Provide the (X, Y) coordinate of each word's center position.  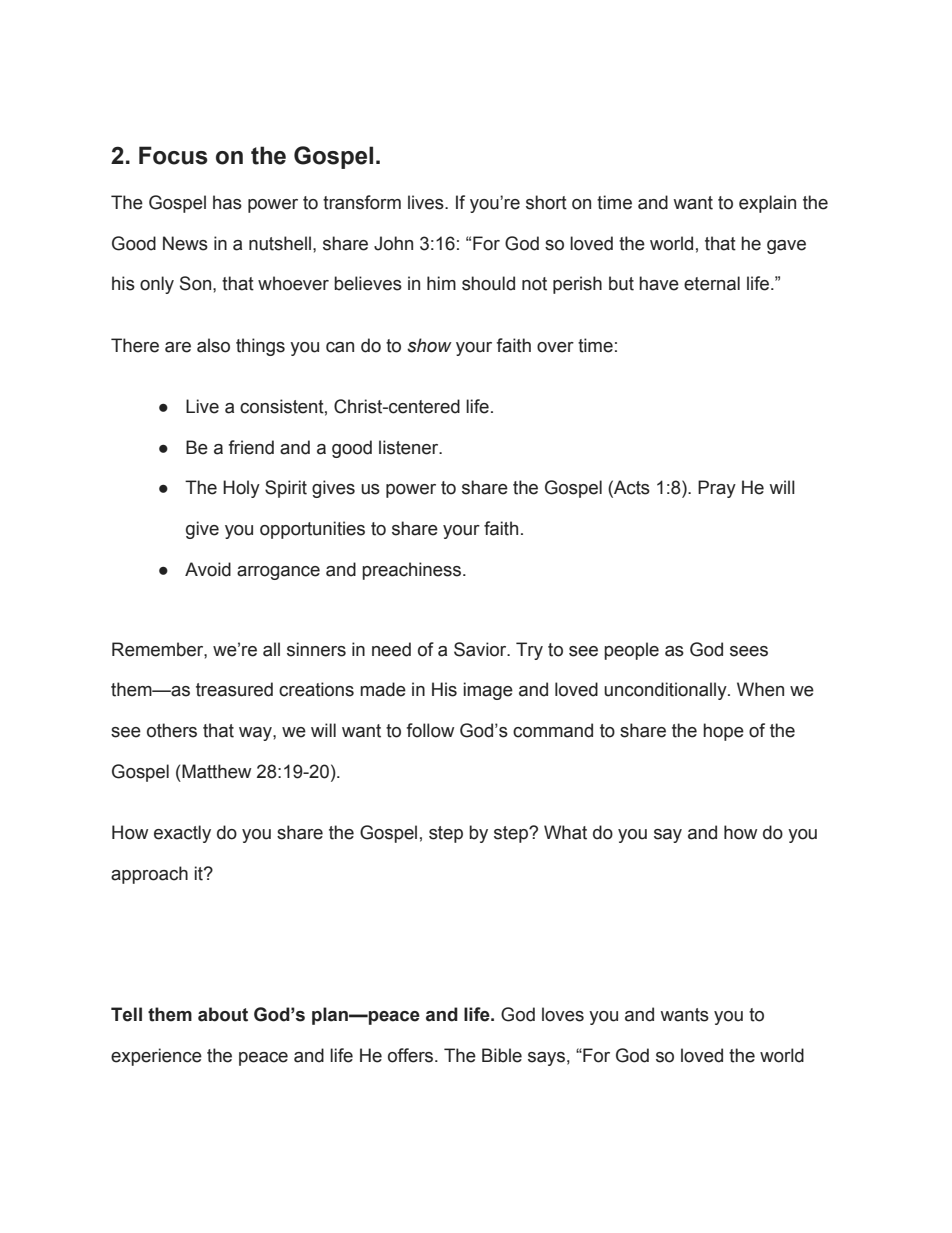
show (429, 345)
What (565, 832)
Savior (481, 649)
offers (412, 1055)
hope (723, 732)
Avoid (208, 569)
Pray (717, 489)
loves (563, 1014)
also (213, 345)
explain (767, 204)
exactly (182, 834)
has (227, 202)
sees (749, 651)
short (546, 202)
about (223, 1014)
